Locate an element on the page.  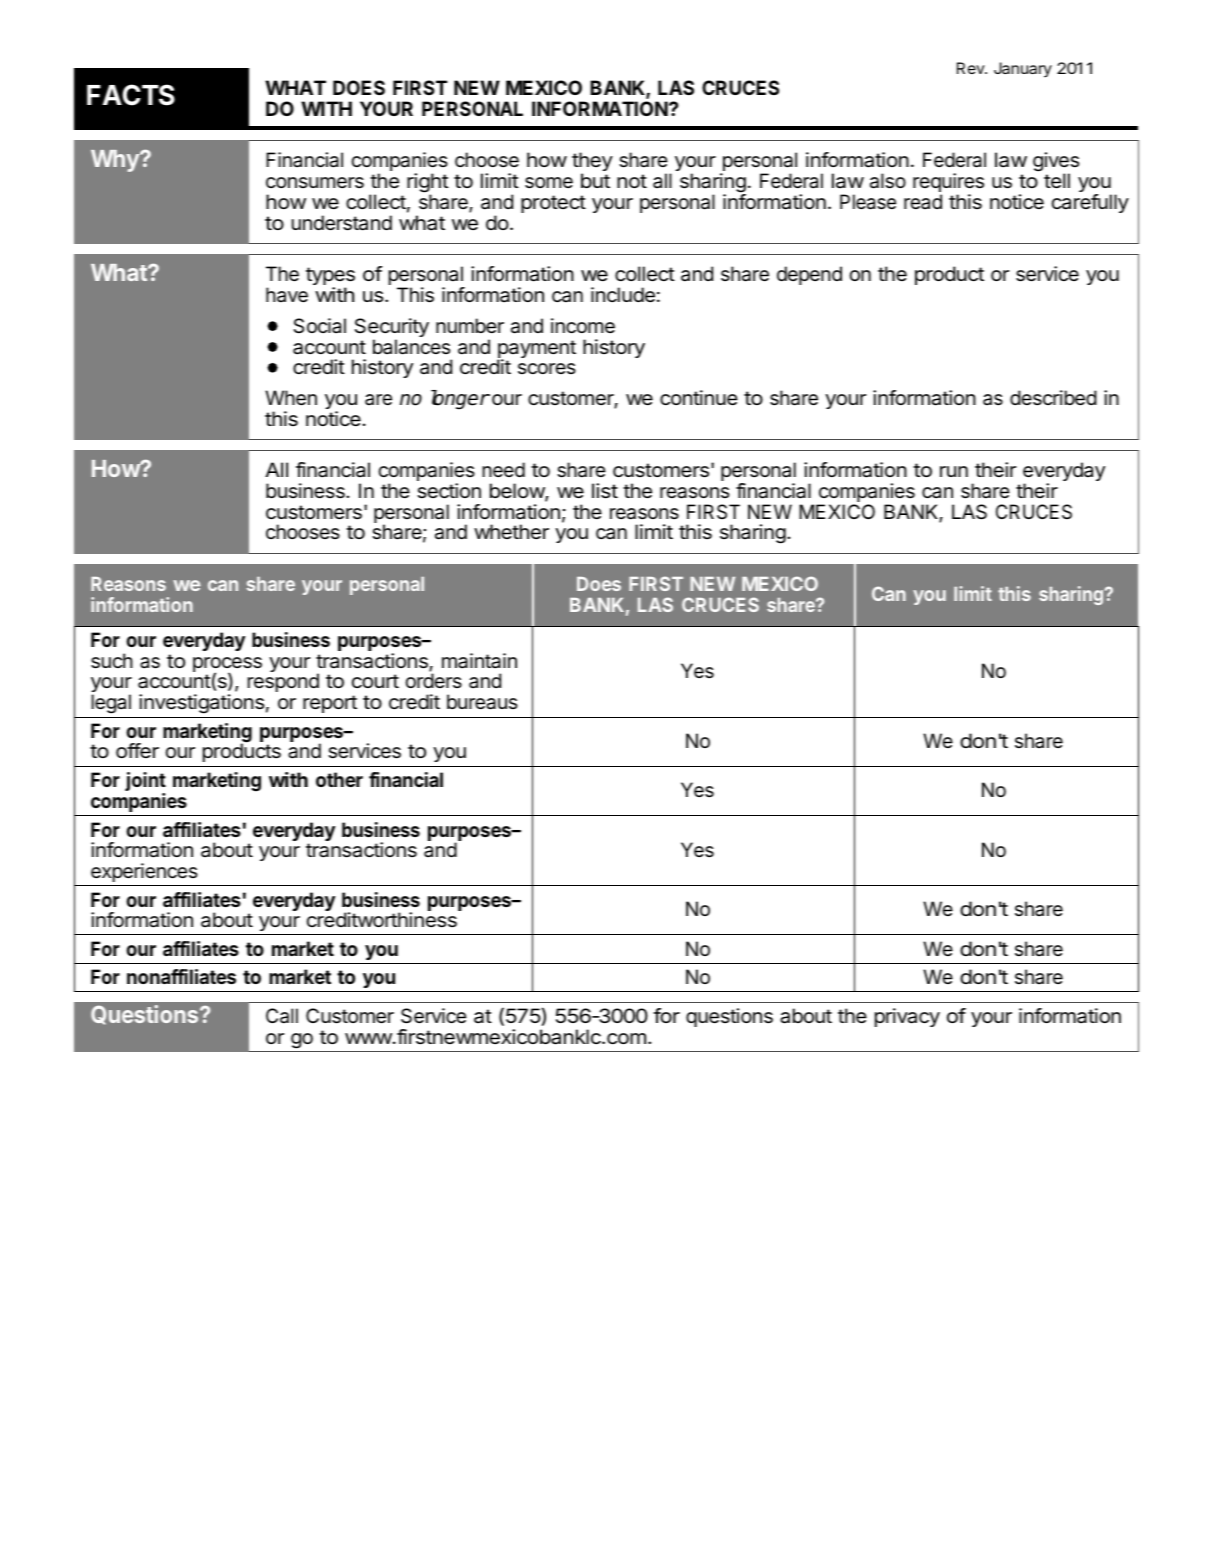
they is located at coordinates (592, 163).
